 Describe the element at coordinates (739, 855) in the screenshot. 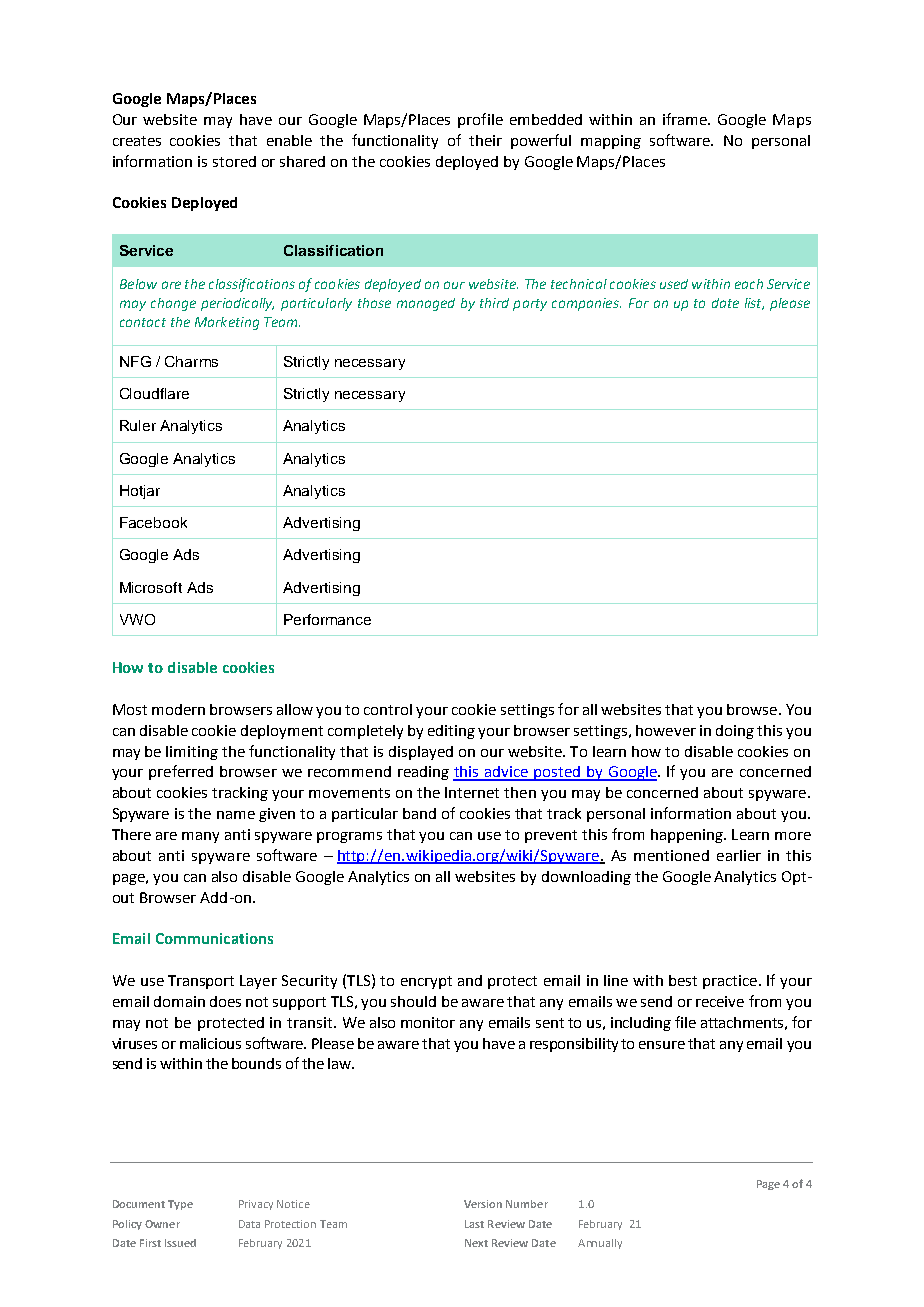

I see `earlier` at that location.
